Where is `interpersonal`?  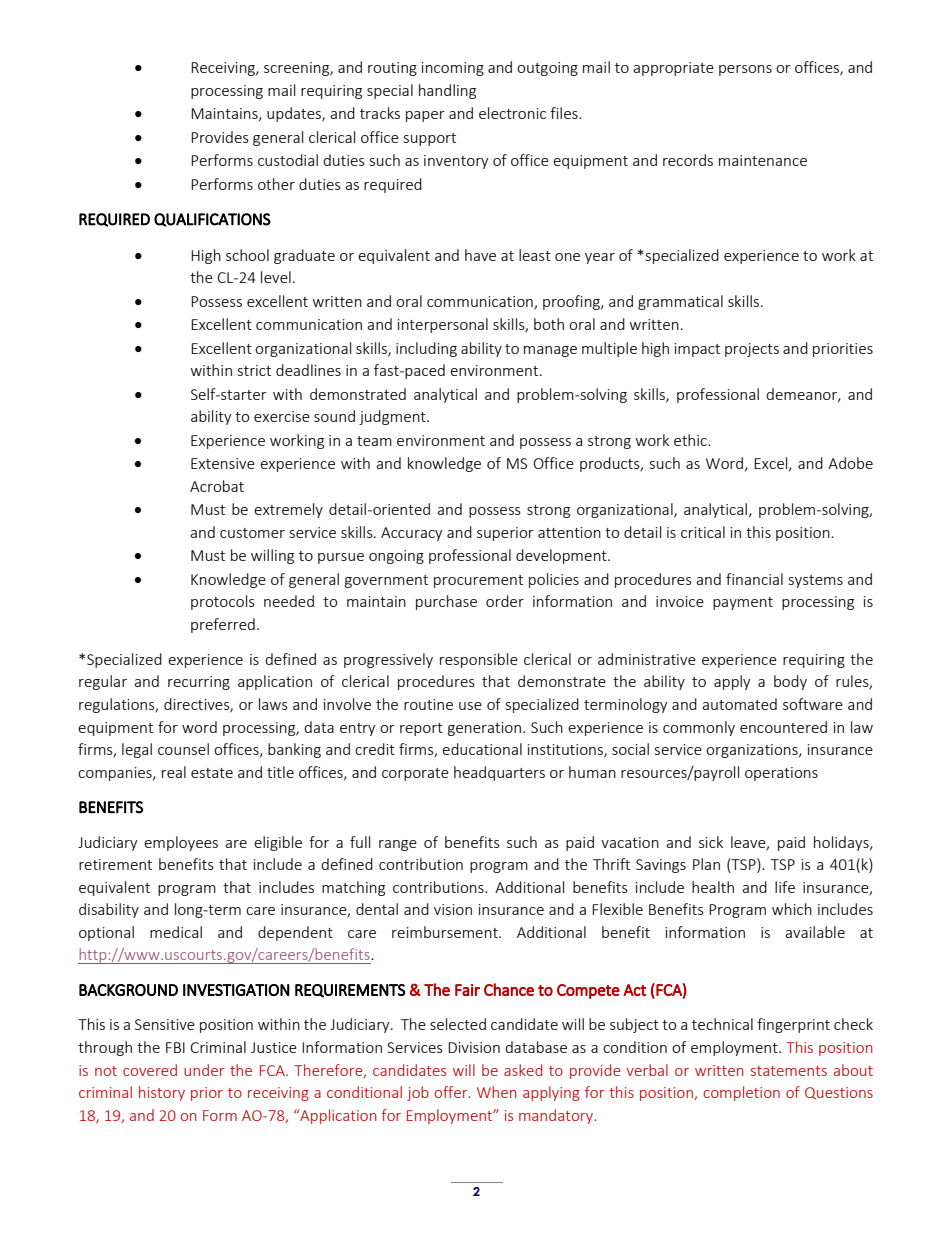 interpersonal is located at coordinates (443, 325).
